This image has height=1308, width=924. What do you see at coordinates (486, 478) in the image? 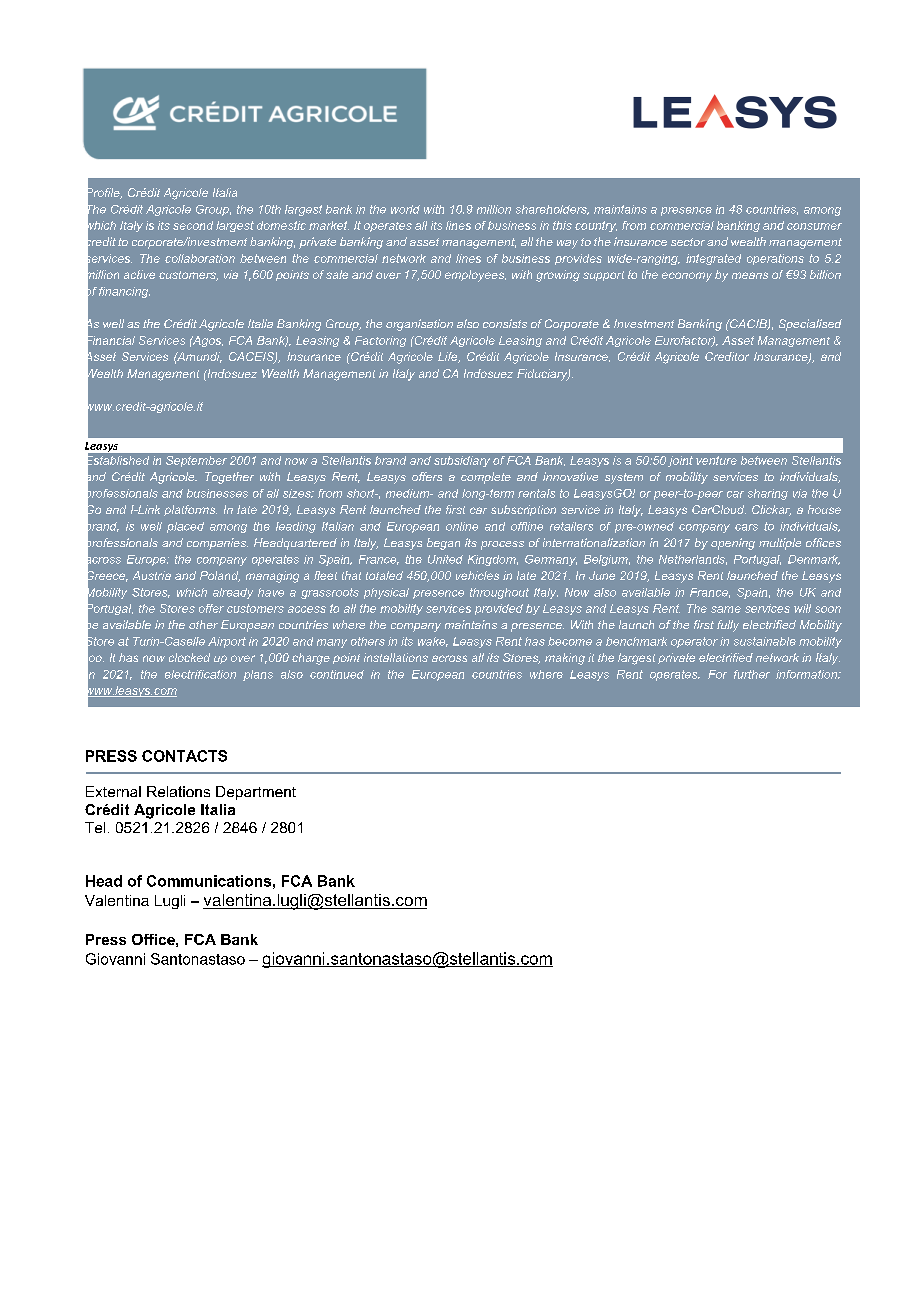
I see `complete` at bounding box center [486, 478].
